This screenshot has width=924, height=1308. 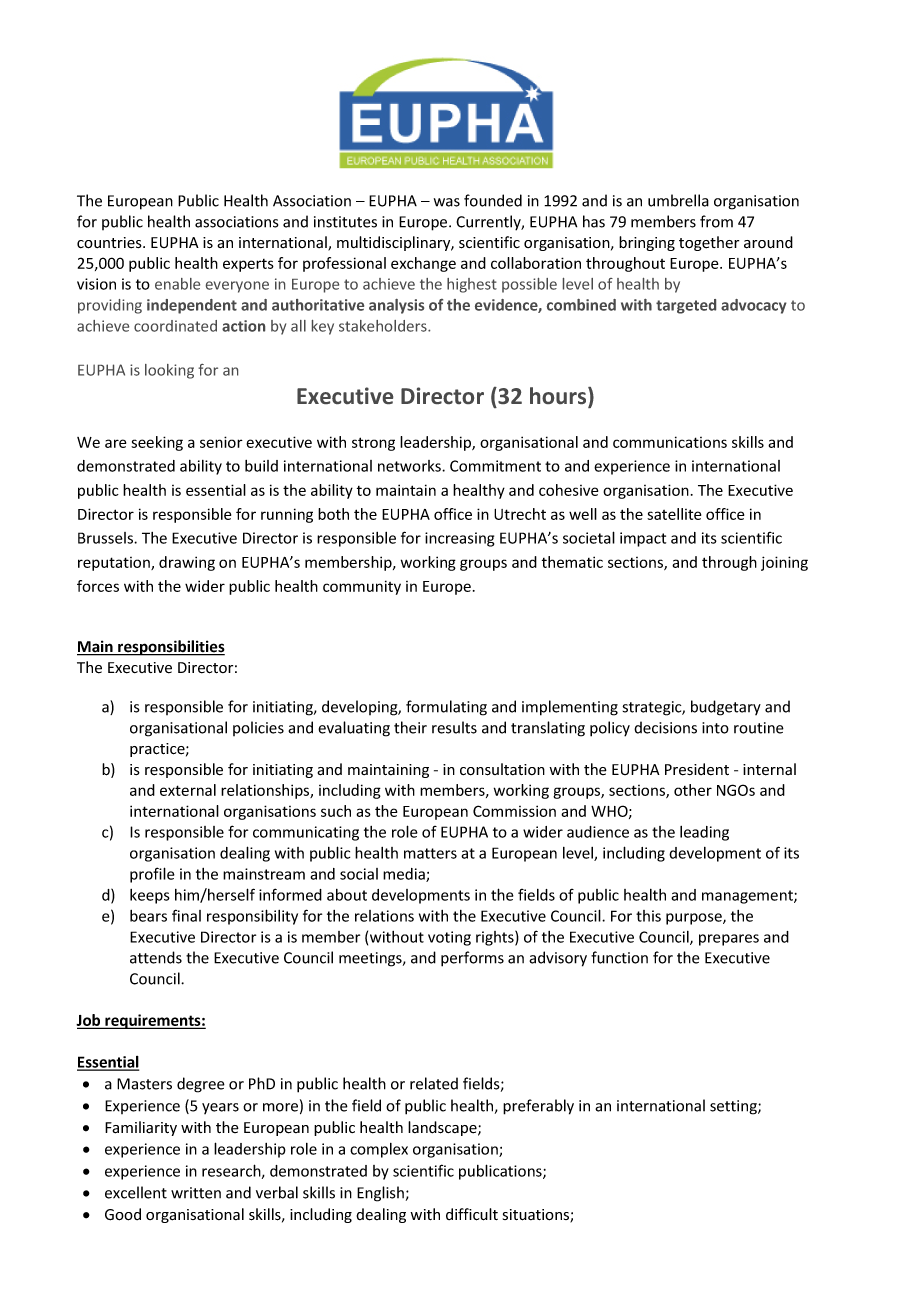 What do you see at coordinates (674, 514) in the screenshot?
I see `satellite` at bounding box center [674, 514].
